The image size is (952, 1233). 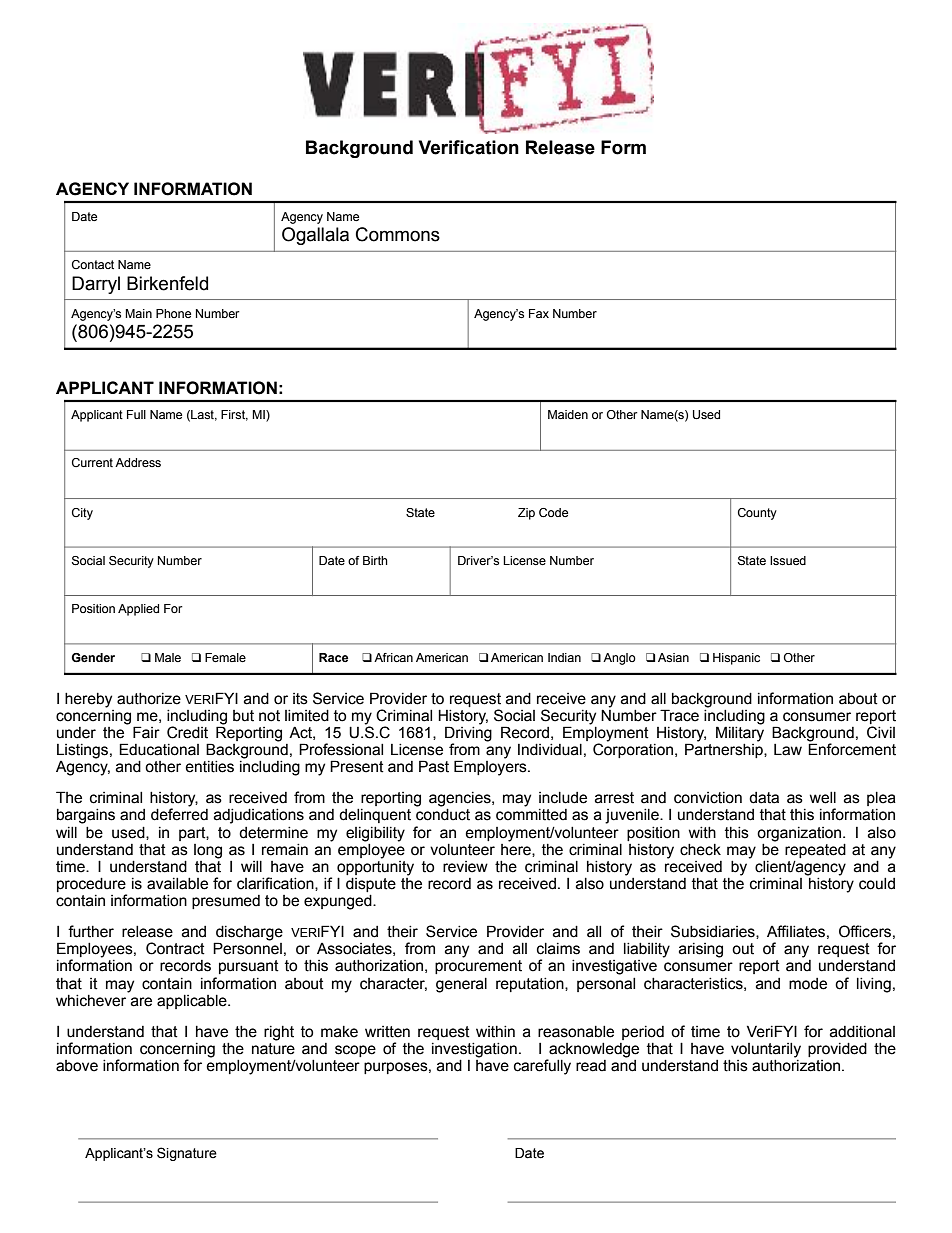 I want to click on Address, so click(x=138, y=462).
